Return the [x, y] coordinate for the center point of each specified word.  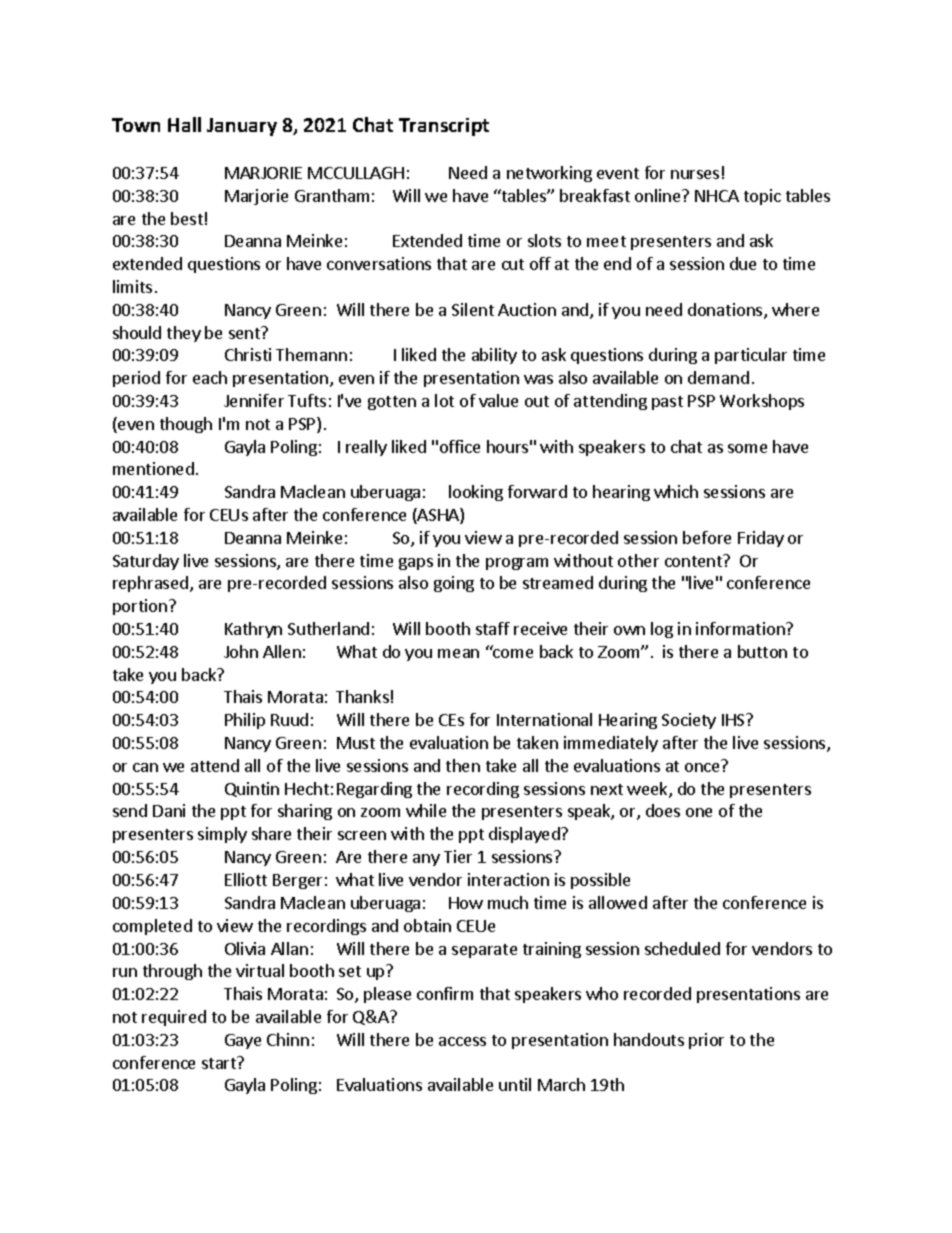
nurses [695, 174]
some [747, 448]
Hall [184, 124]
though [186, 425]
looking [476, 493]
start [220, 1062]
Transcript [444, 127]
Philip [245, 721]
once [702, 767]
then [463, 765]
